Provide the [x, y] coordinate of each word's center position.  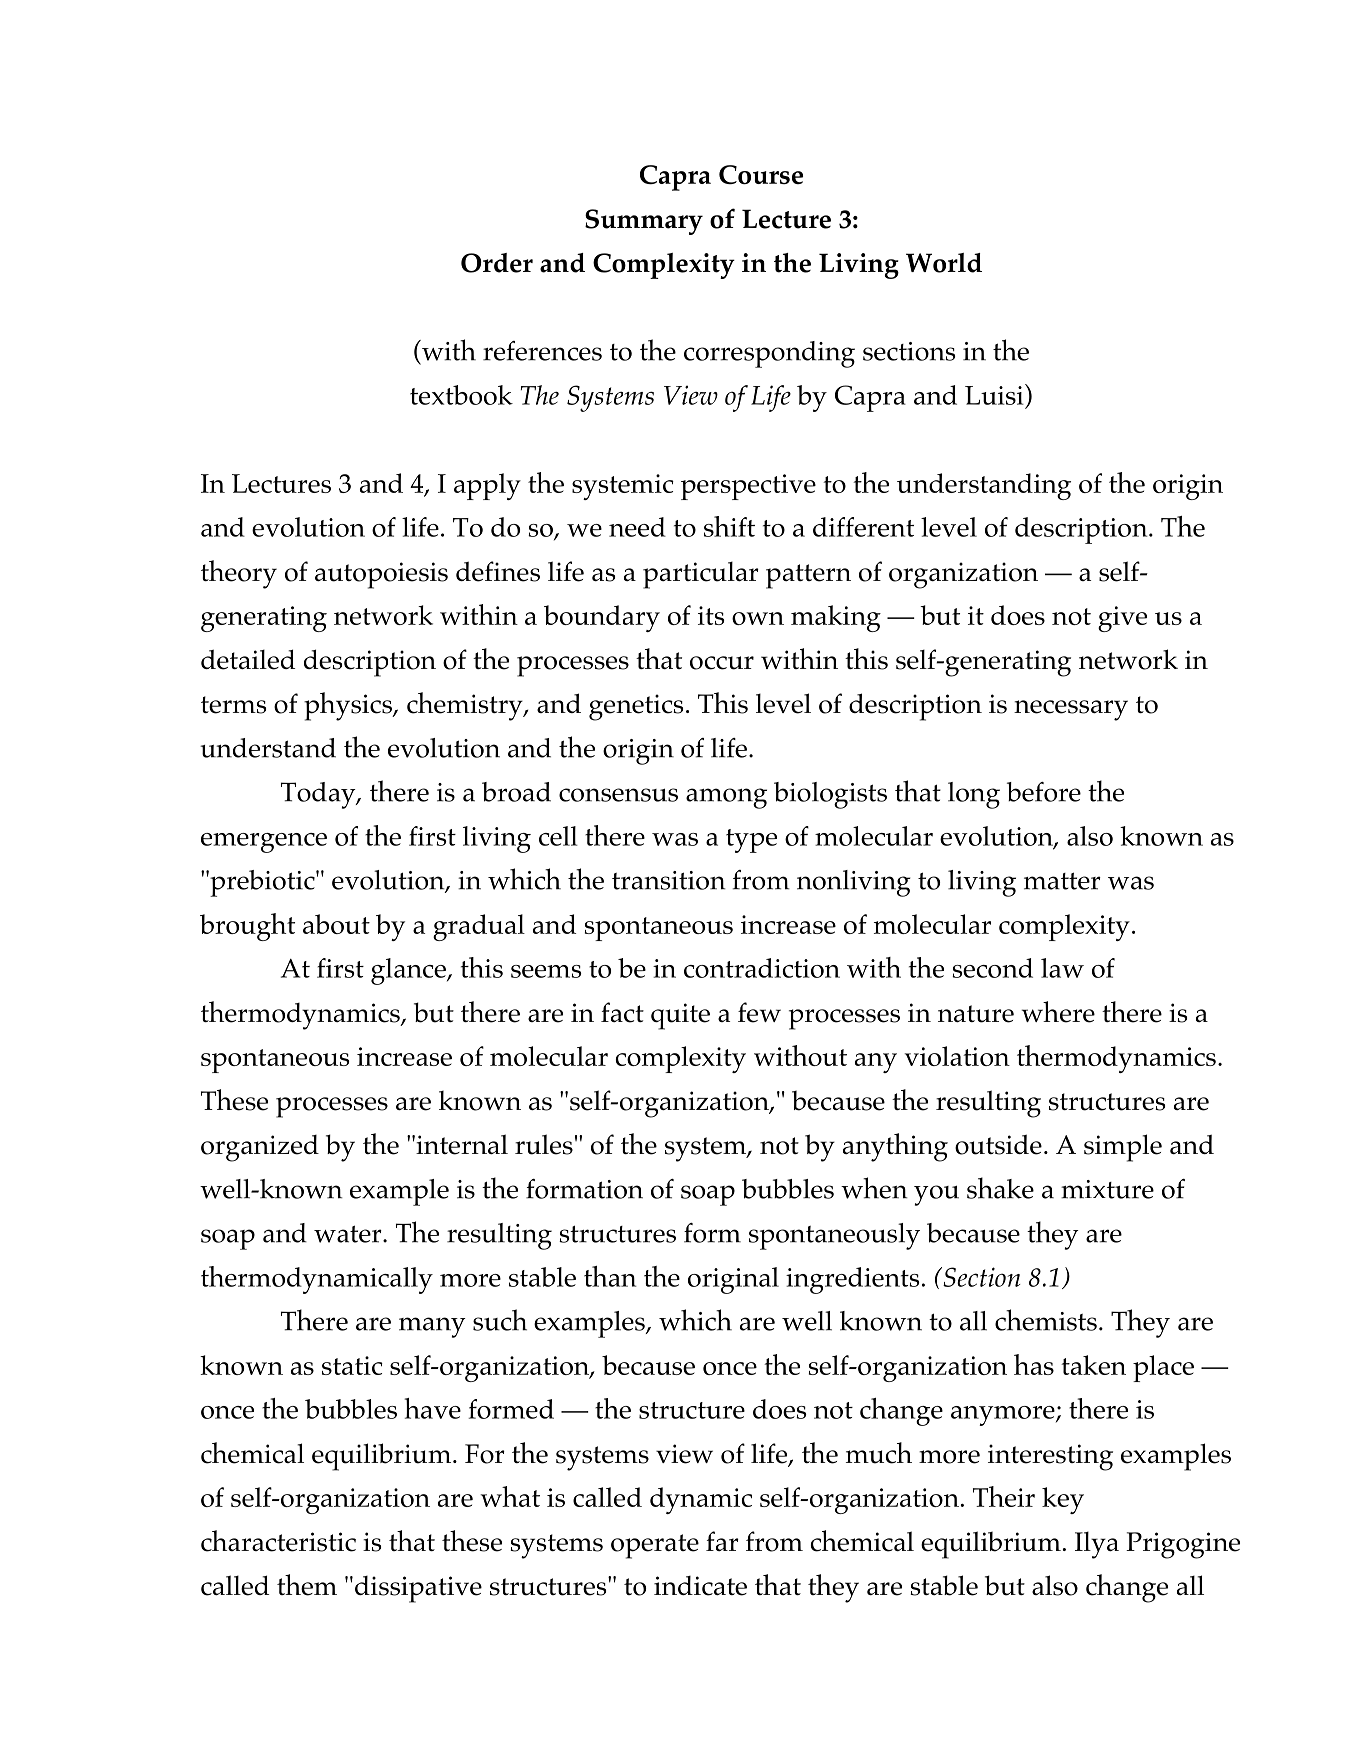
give [1122, 619]
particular [701, 575]
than [610, 1276]
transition [668, 880]
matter [1062, 881]
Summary [644, 222]
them [307, 1585]
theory [239, 574]
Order [497, 263]
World [944, 263]
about [336, 924]
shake [1000, 1188]
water [349, 1234]
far [722, 1541]
